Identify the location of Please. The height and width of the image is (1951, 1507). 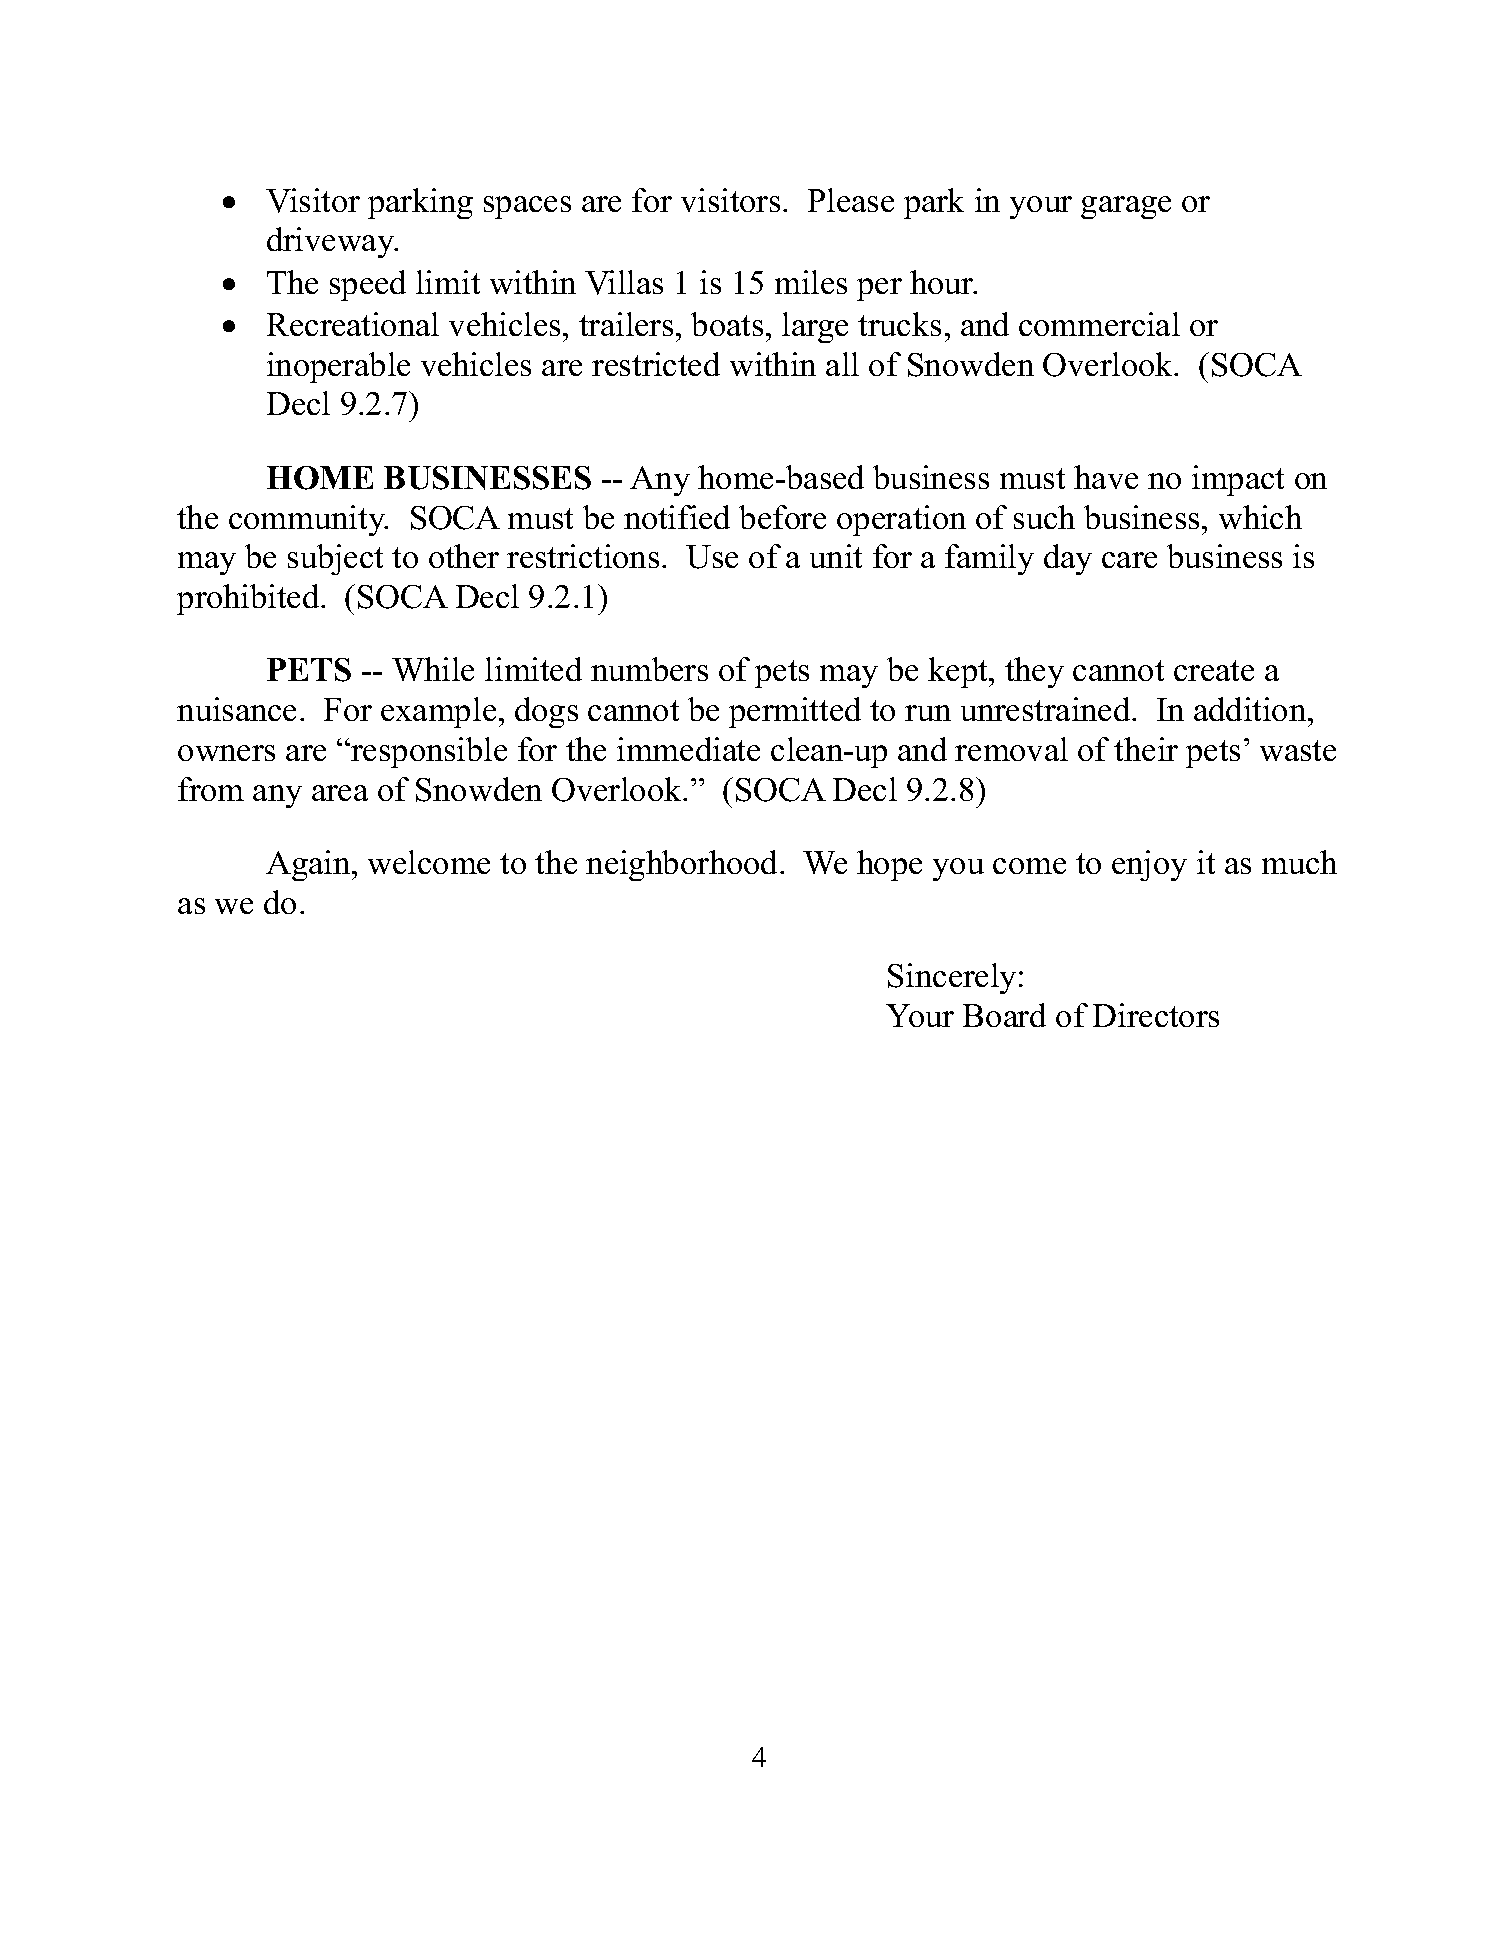
(851, 200).
